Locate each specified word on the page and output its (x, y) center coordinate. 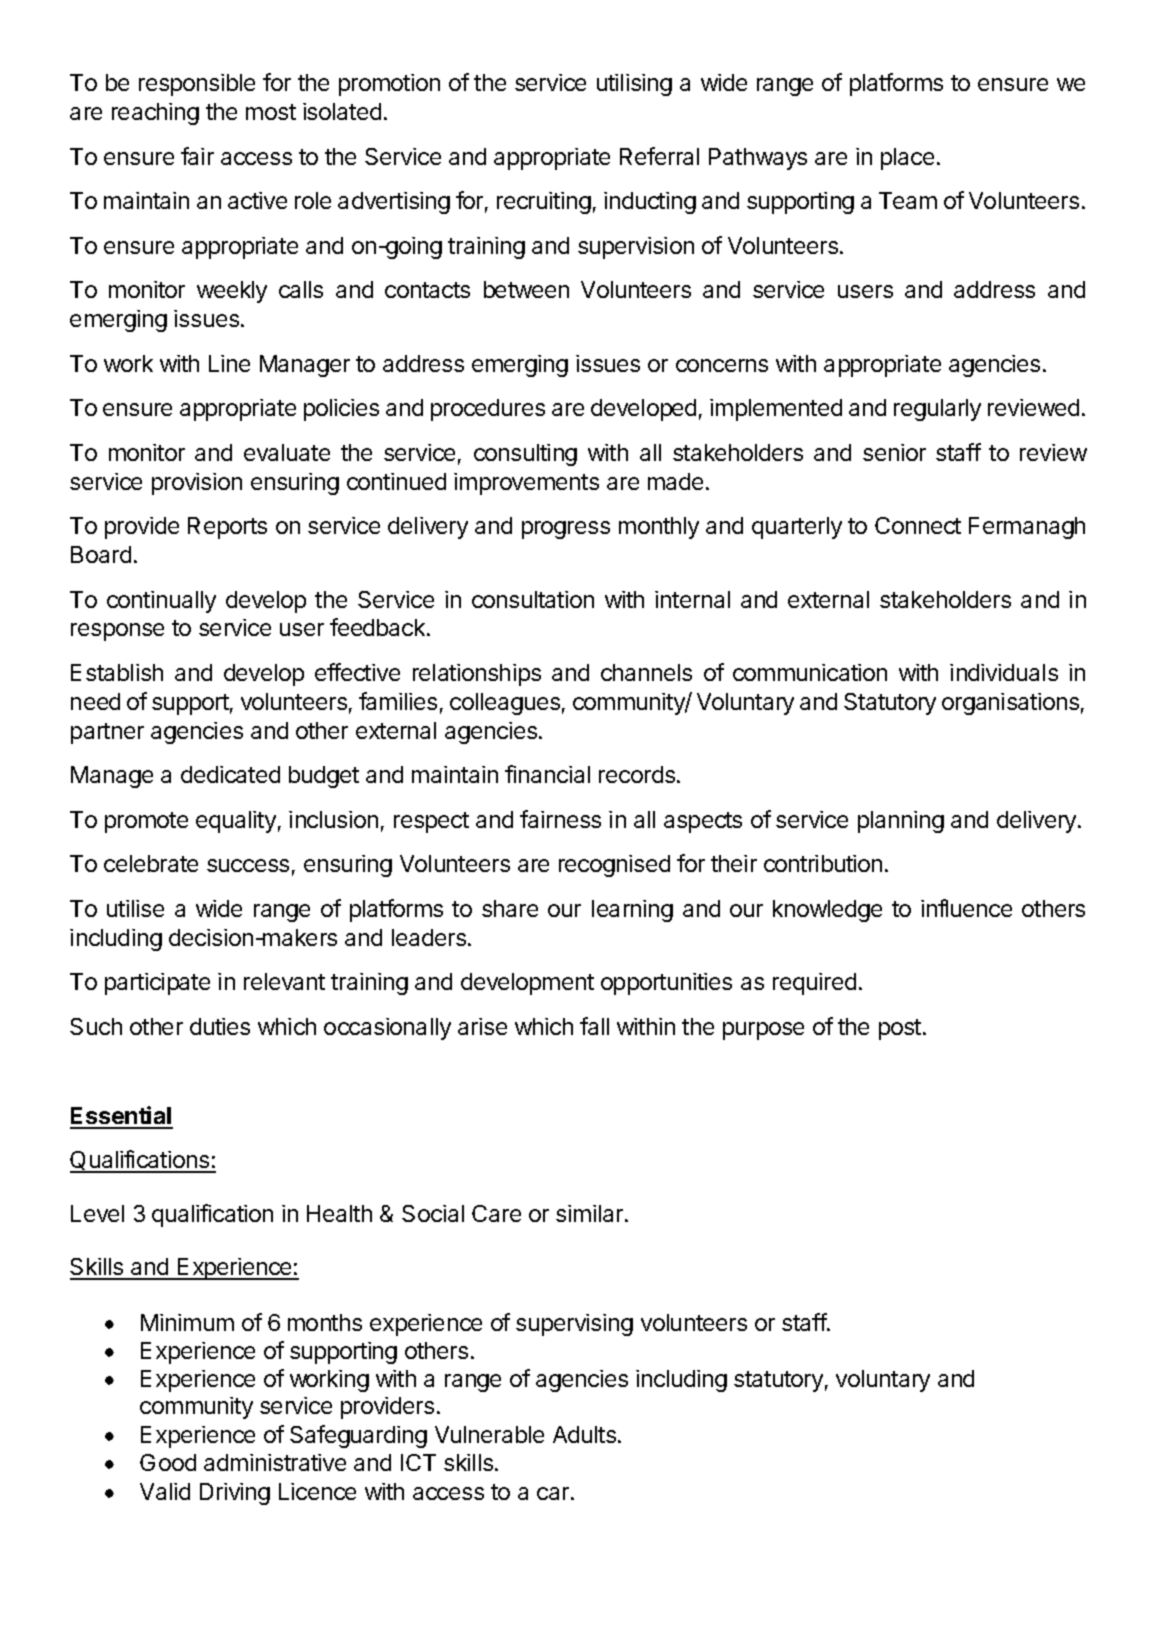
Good (168, 1462)
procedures (488, 410)
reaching (155, 114)
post (900, 1029)
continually (161, 602)
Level (97, 1213)
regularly (937, 410)
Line (229, 363)
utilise (135, 908)
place (907, 159)
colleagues (505, 704)
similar (591, 1213)
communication (810, 672)
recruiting (544, 203)
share (510, 908)
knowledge (827, 911)
